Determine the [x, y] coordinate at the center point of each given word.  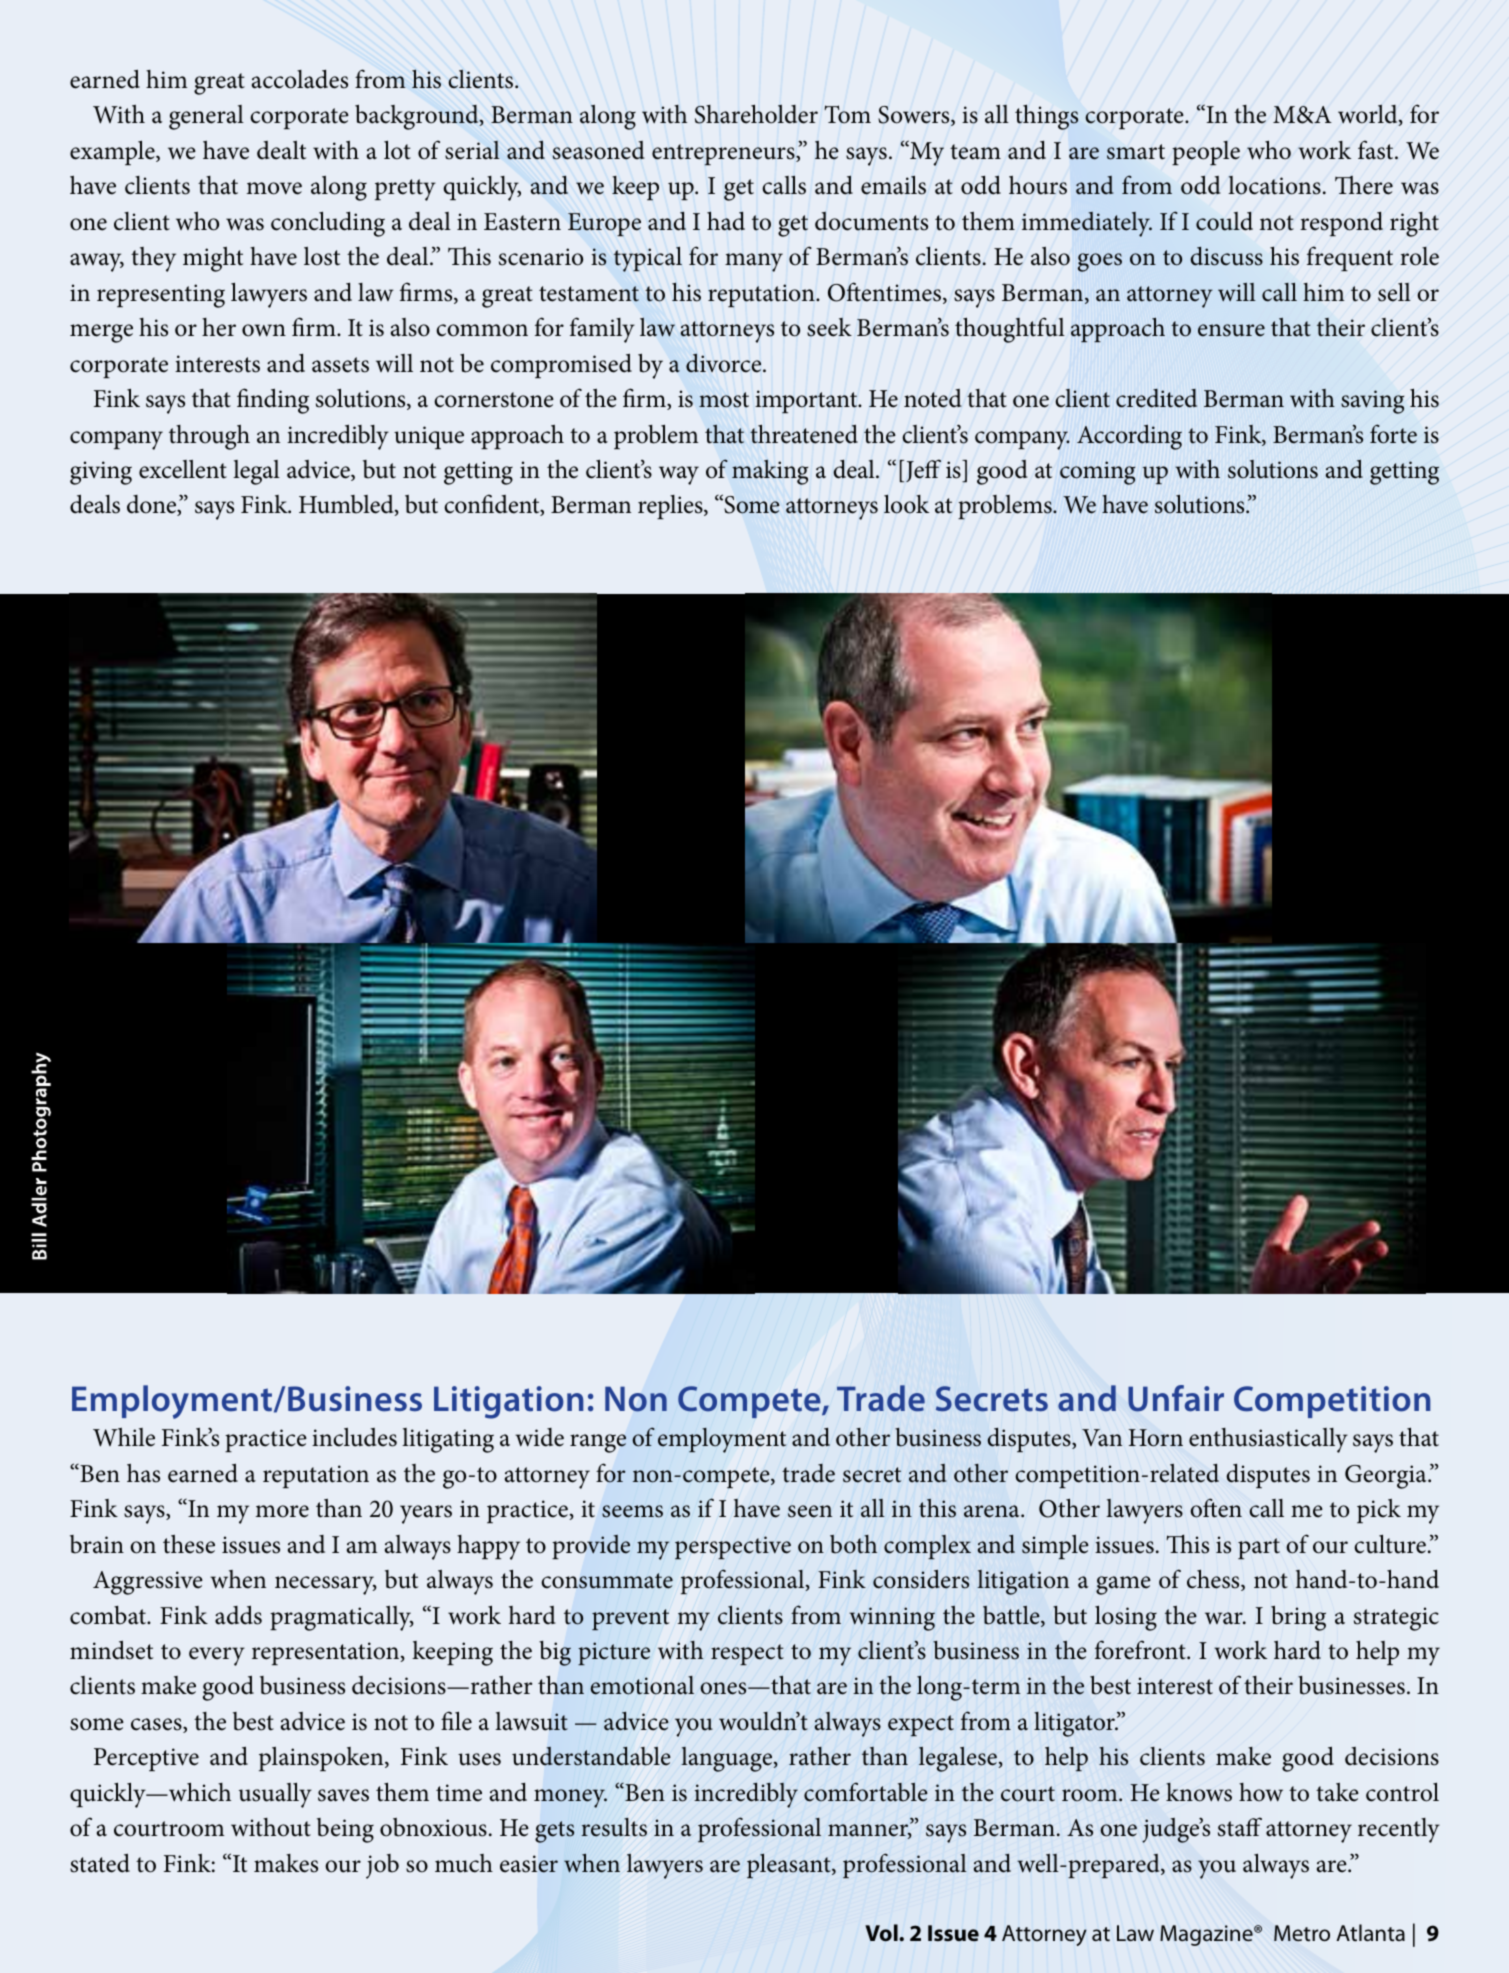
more [282, 1511]
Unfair [1176, 1398]
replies [671, 507]
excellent [183, 469]
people [1206, 153]
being [345, 1830]
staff [1240, 1827]
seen [810, 1511]
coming [1097, 473]
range [598, 1443]
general [206, 117]
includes [354, 1437]
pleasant [790, 1866]
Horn [1156, 1438]
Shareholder [756, 114]
